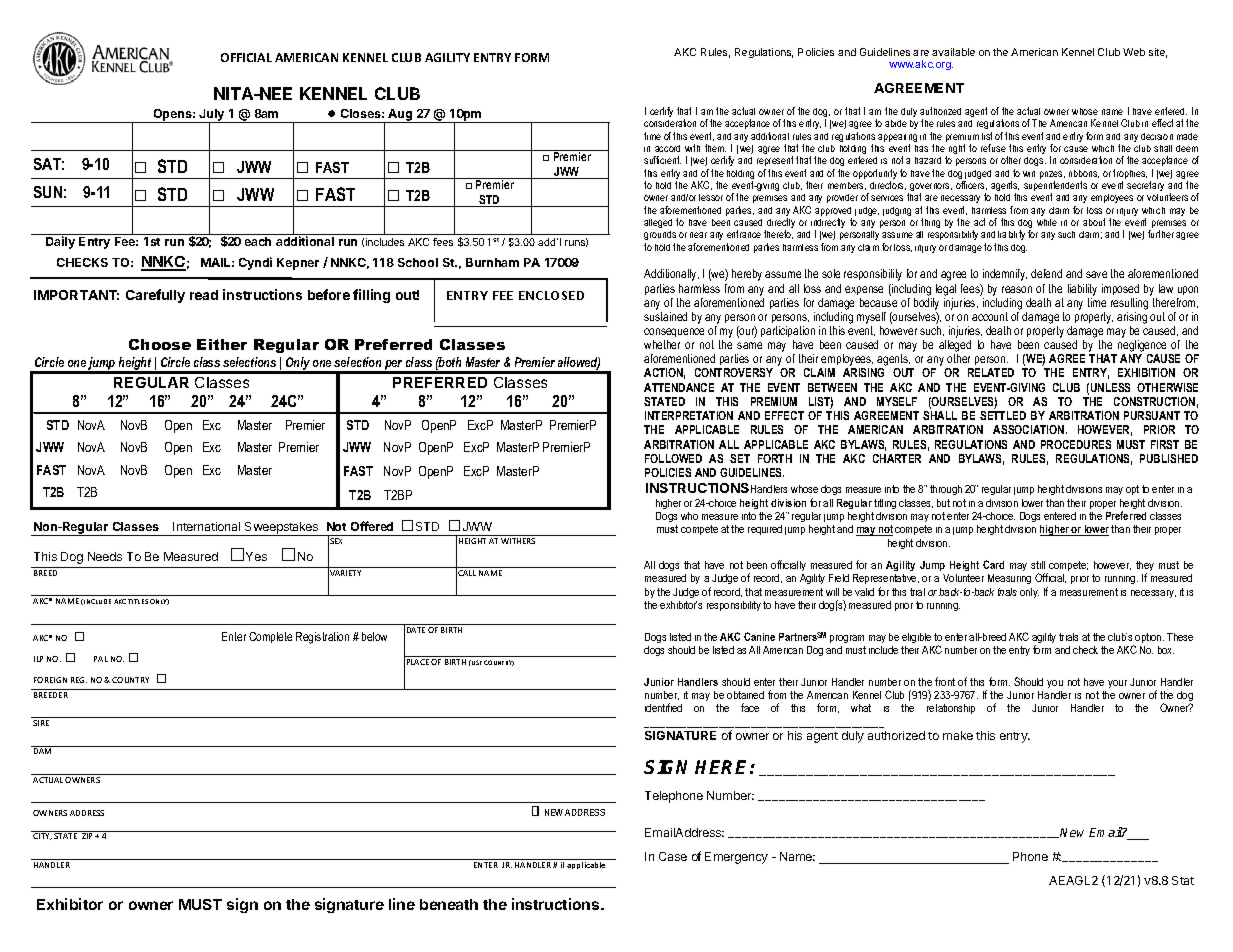  Describe the element at coordinates (667, 148) in the page. I see `accord` at that location.
